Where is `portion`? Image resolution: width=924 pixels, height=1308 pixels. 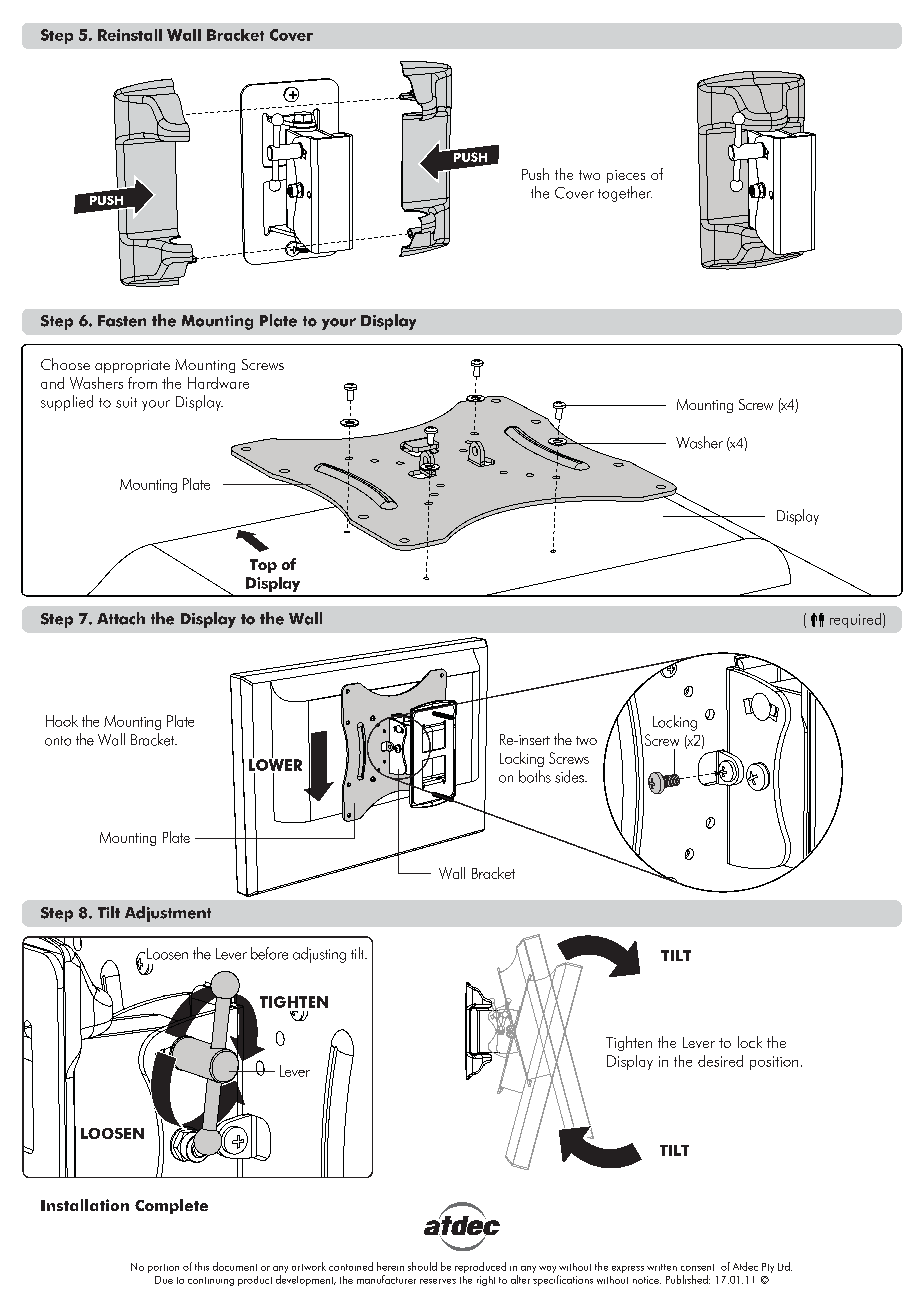 portion is located at coordinates (163, 1268).
